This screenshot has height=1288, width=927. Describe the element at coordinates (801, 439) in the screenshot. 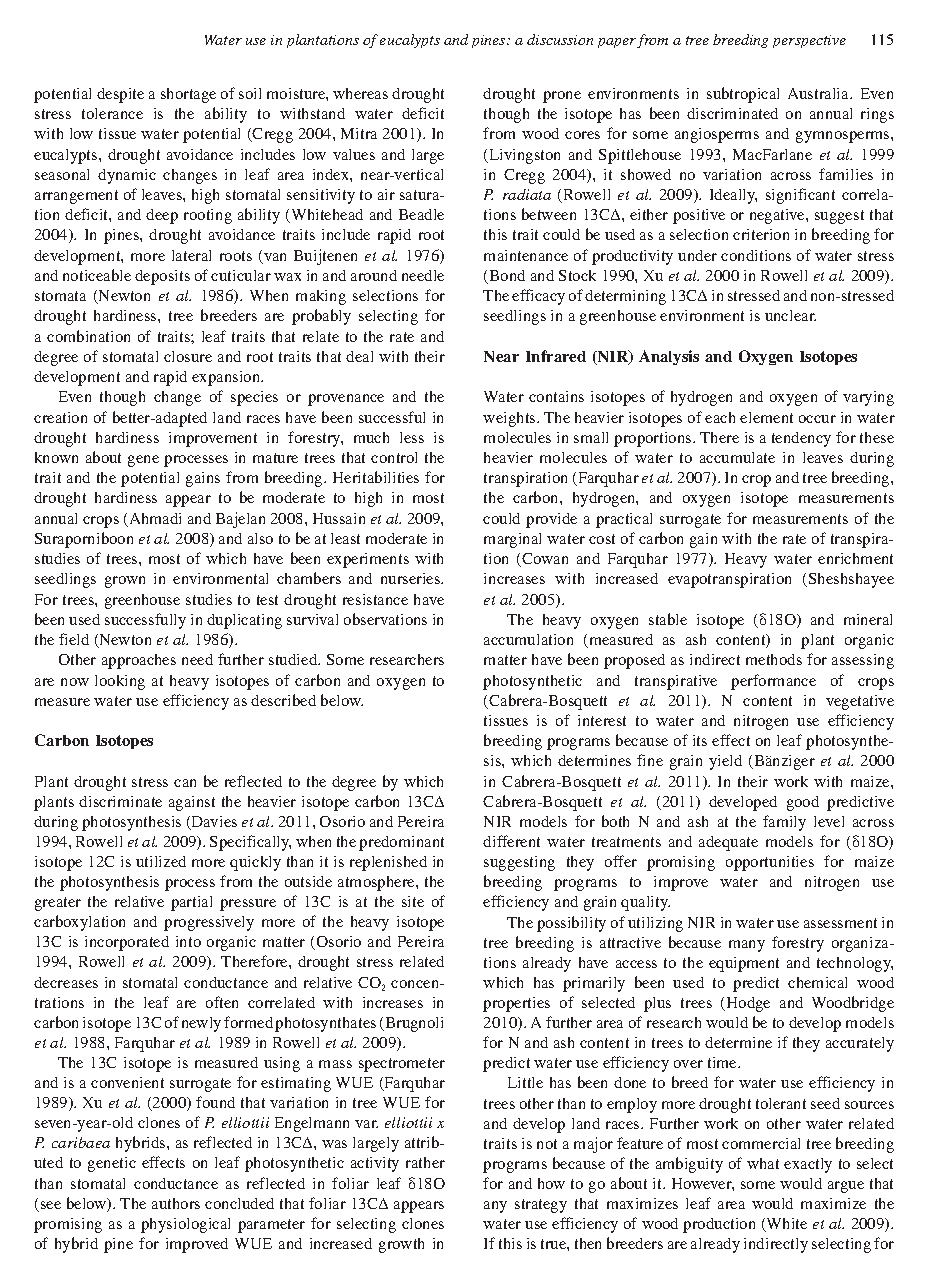

I see `tendency` at that location.
